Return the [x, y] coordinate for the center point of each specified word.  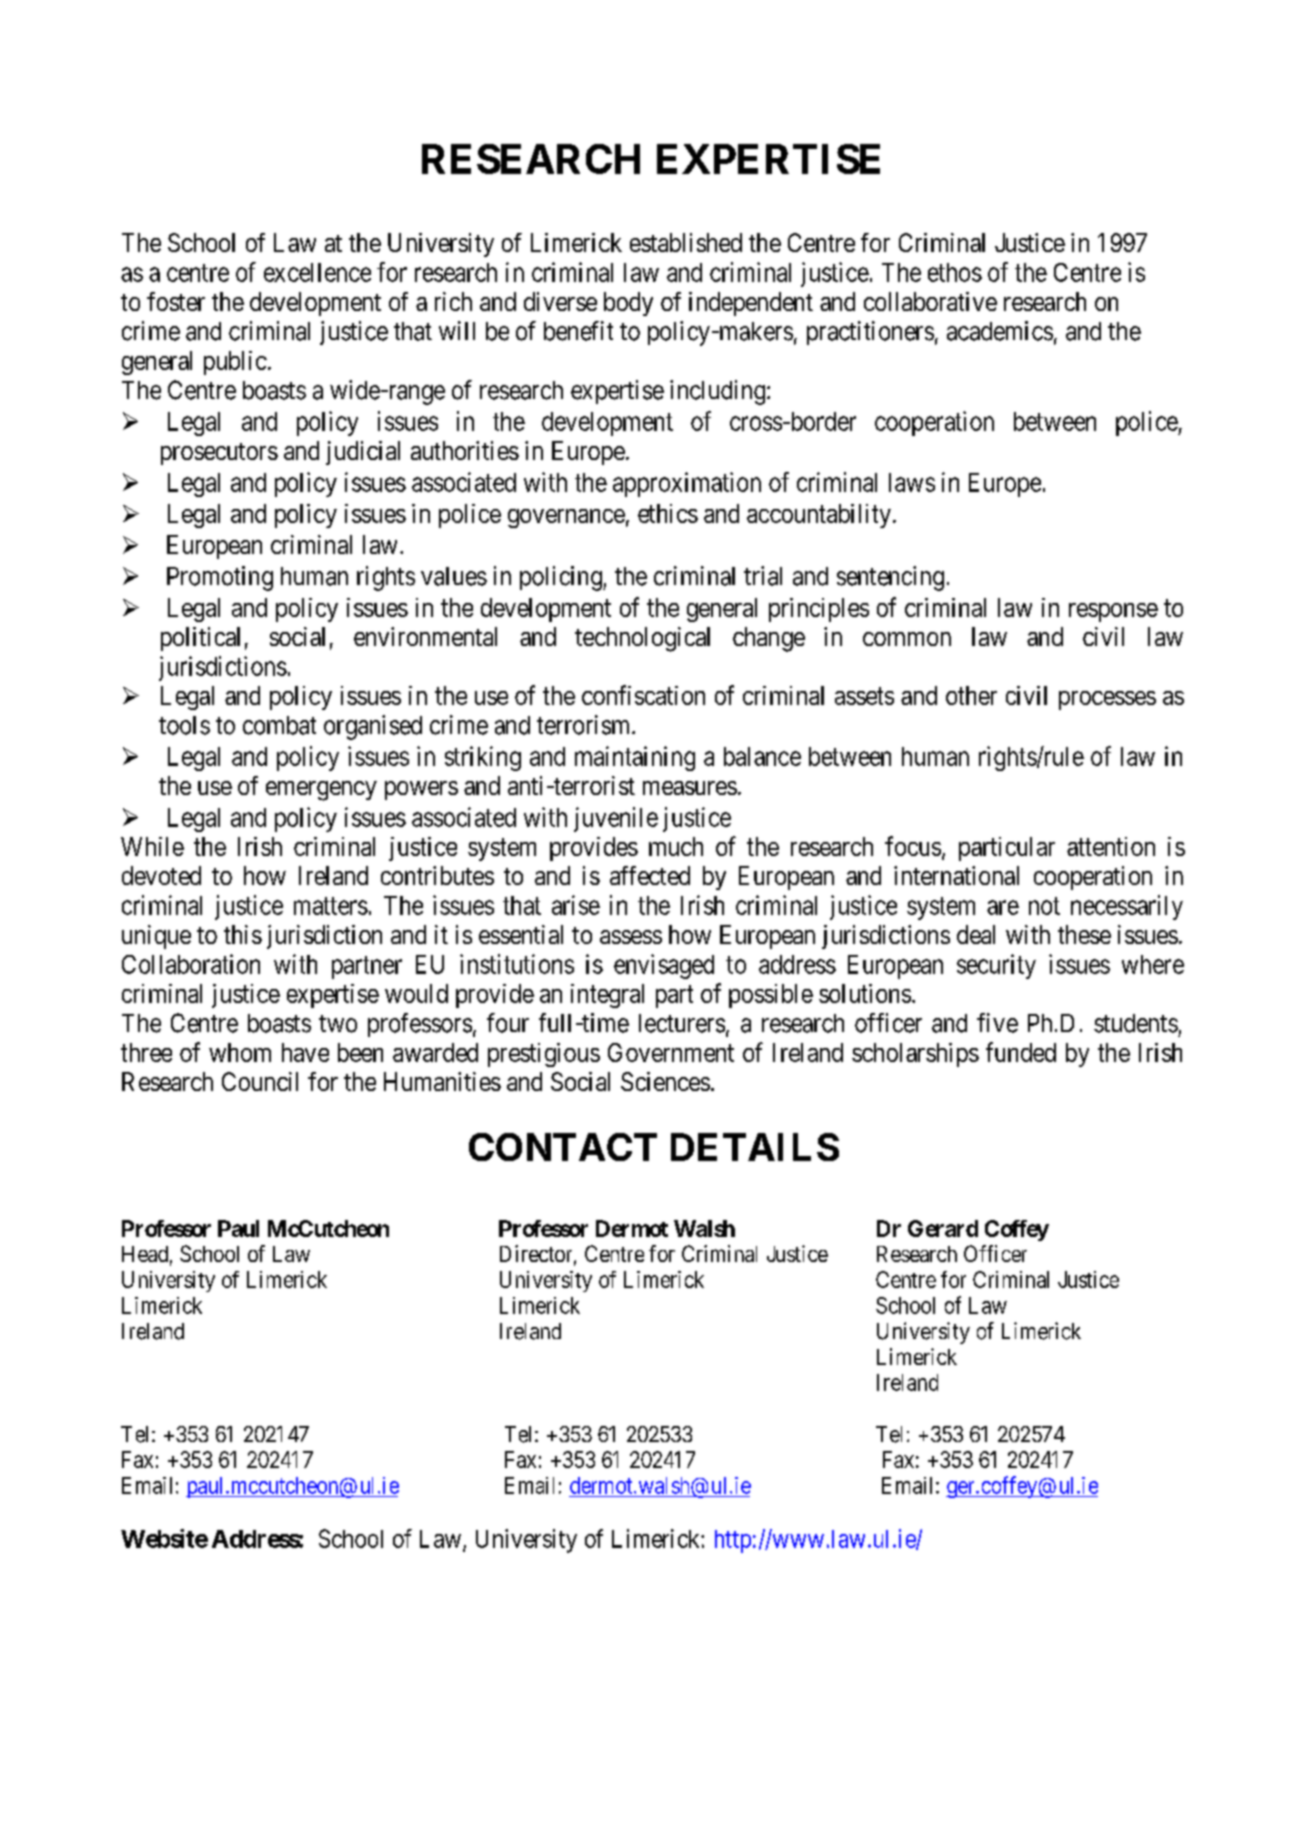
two [338, 1024]
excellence [317, 272]
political [200, 639]
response [1113, 612]
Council [260, 1081]
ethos [955, 272]
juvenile [616, 819]
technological [642, 639]
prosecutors [219, 454]
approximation [687, 484]
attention [1111, 846]
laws [912, 482]
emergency [321, 791]
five [997, 1023]
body [628, 304]
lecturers [682, 1023]
